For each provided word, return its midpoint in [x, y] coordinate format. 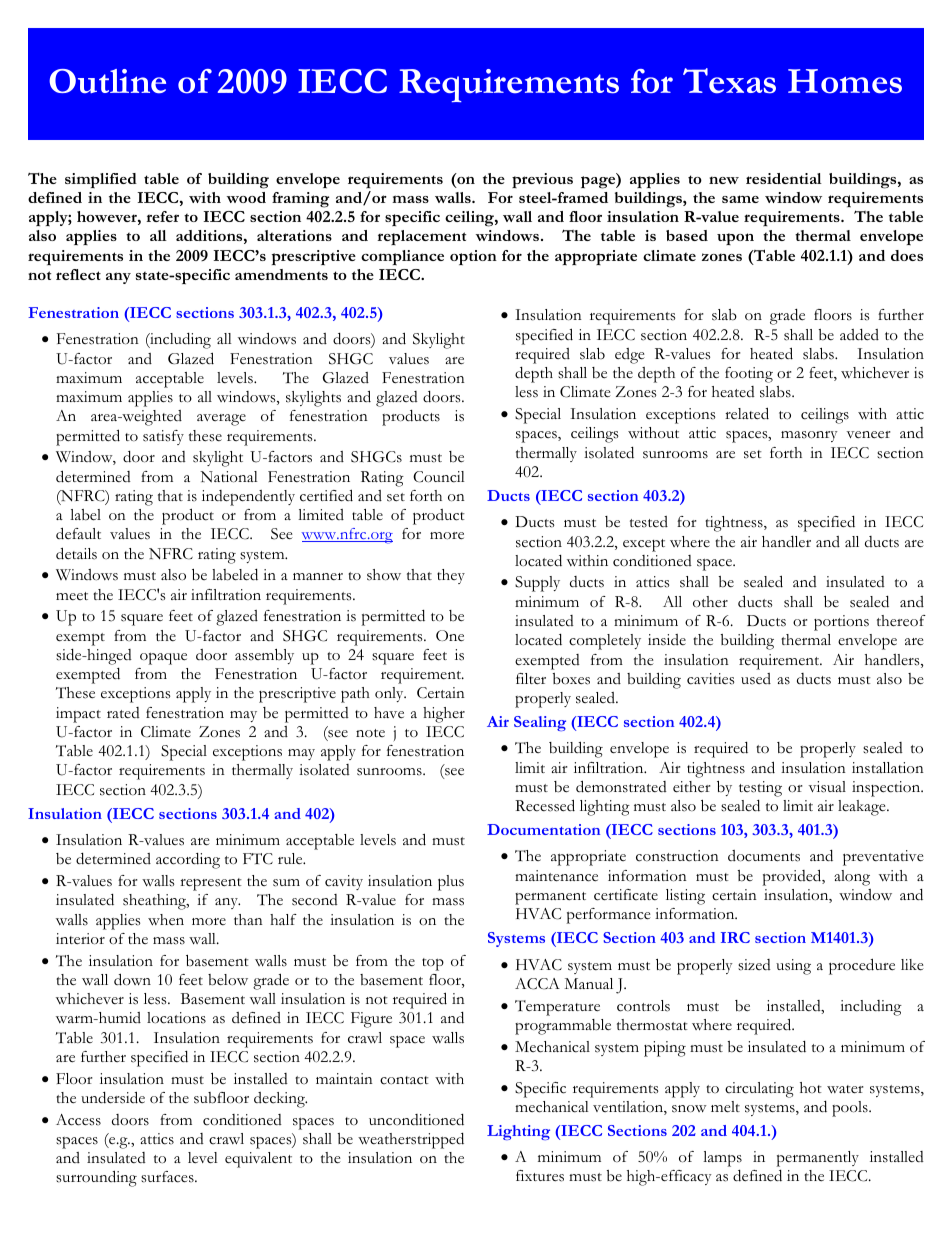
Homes [845, 81]
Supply [537, 584]
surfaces [168, 1177]
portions [841, 623]
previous [542, 180]
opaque [163, 659]
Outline [107, 81]
